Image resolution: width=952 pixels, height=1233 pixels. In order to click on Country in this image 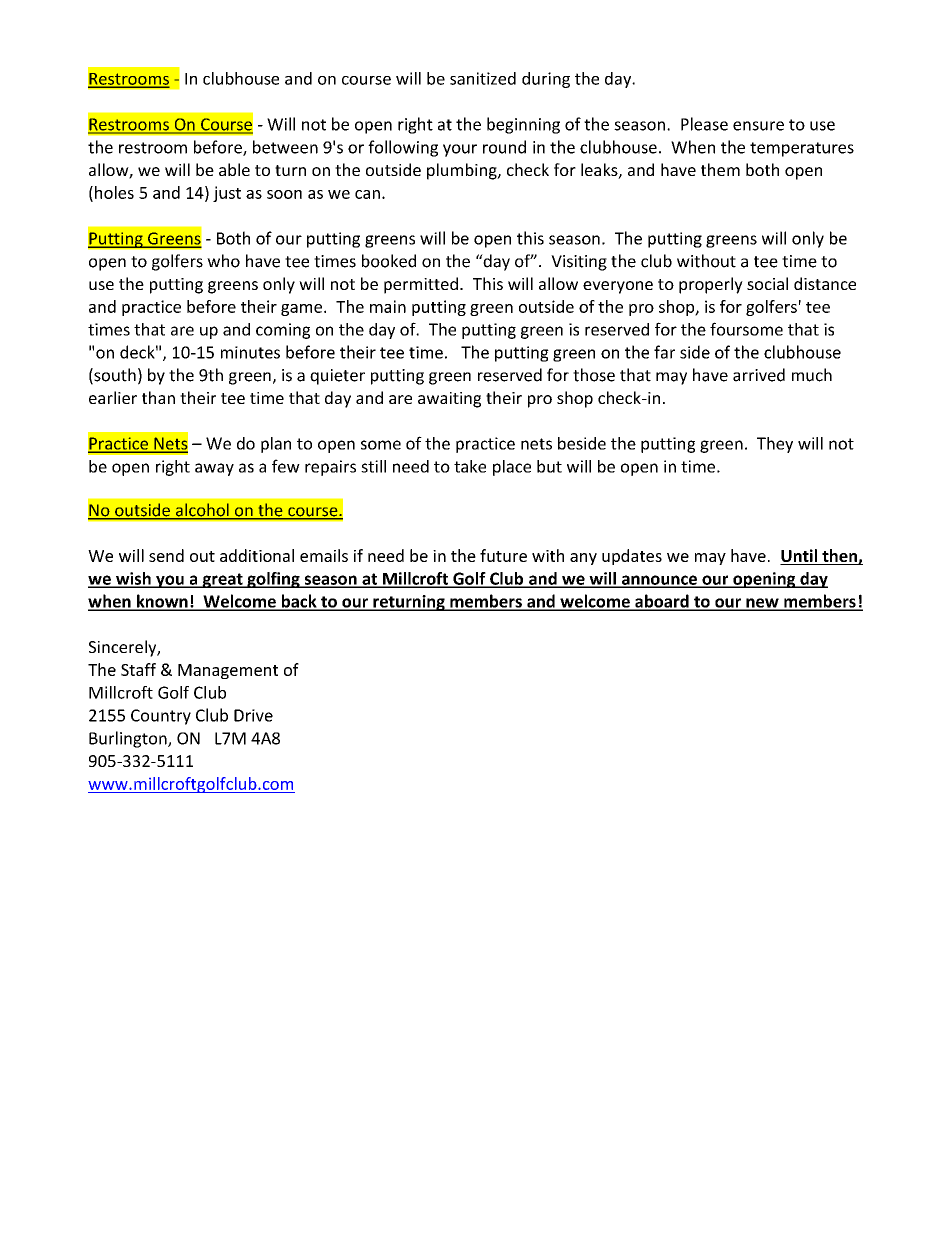, I will do `click(161, 717)`.
